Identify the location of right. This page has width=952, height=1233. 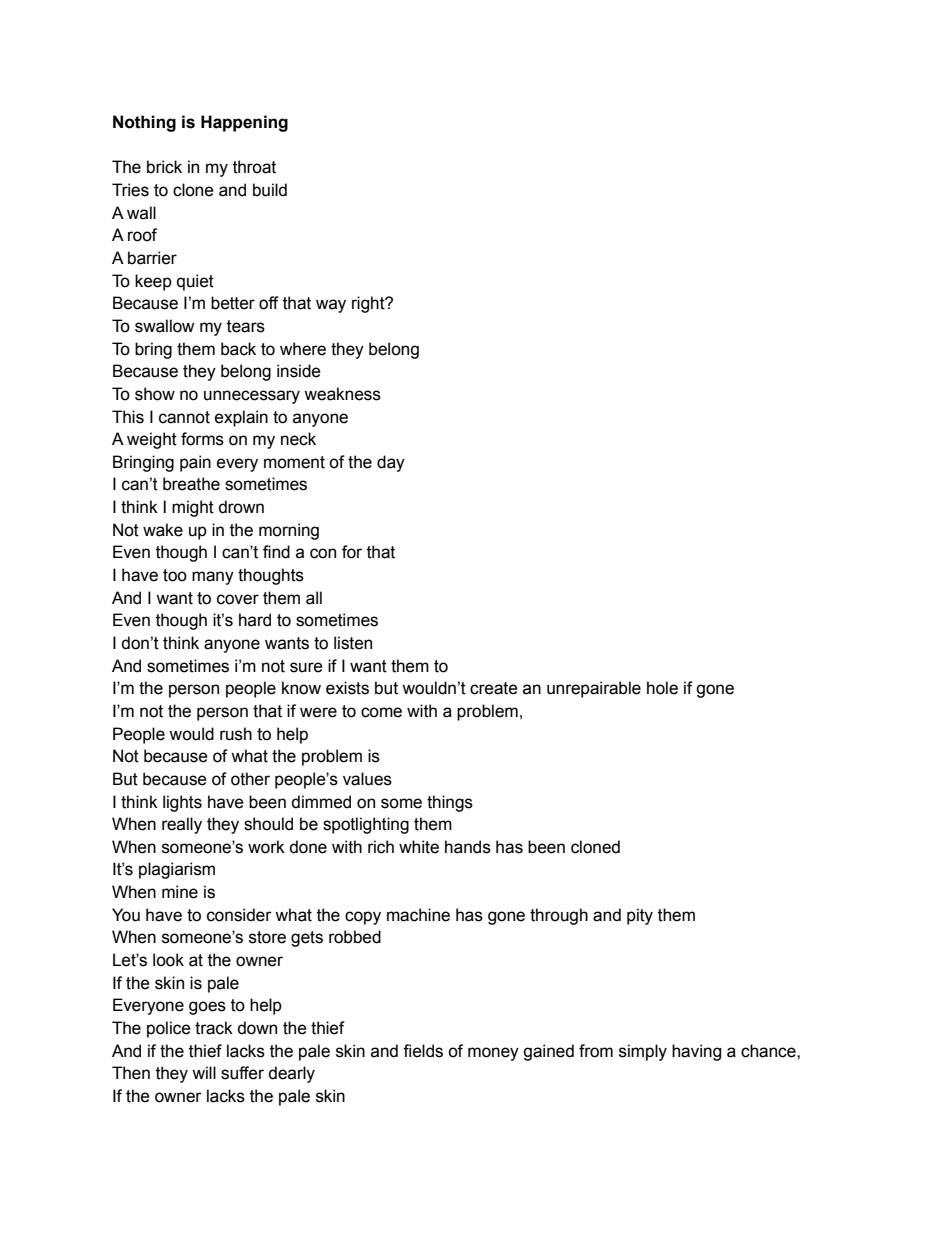
(369, 304).
